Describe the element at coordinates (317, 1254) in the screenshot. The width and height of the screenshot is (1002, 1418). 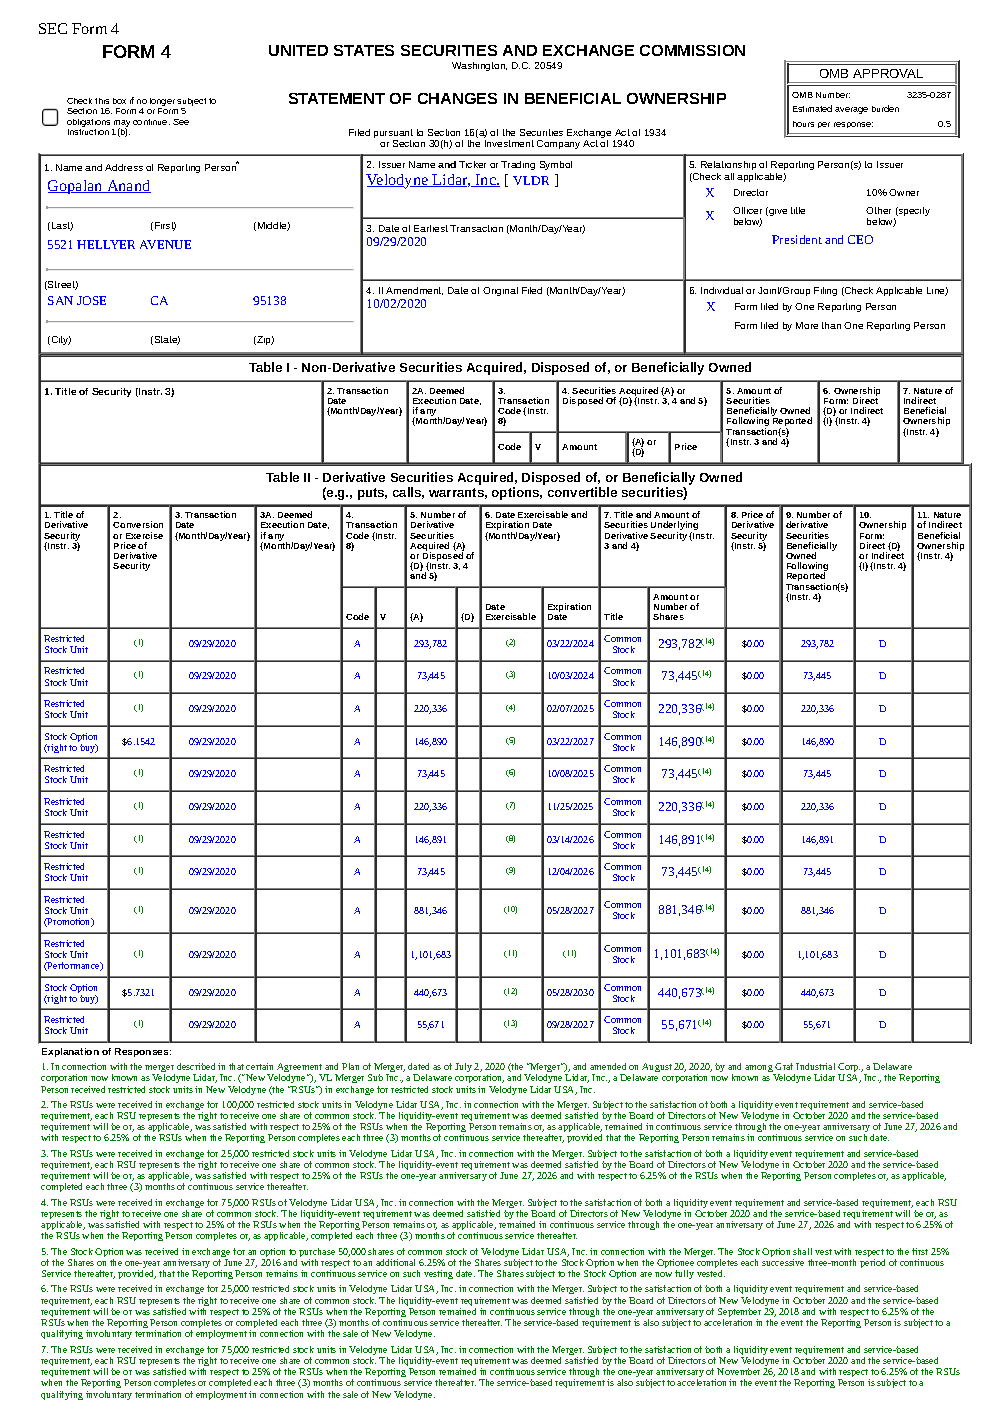
I see `purchase` at that location.
